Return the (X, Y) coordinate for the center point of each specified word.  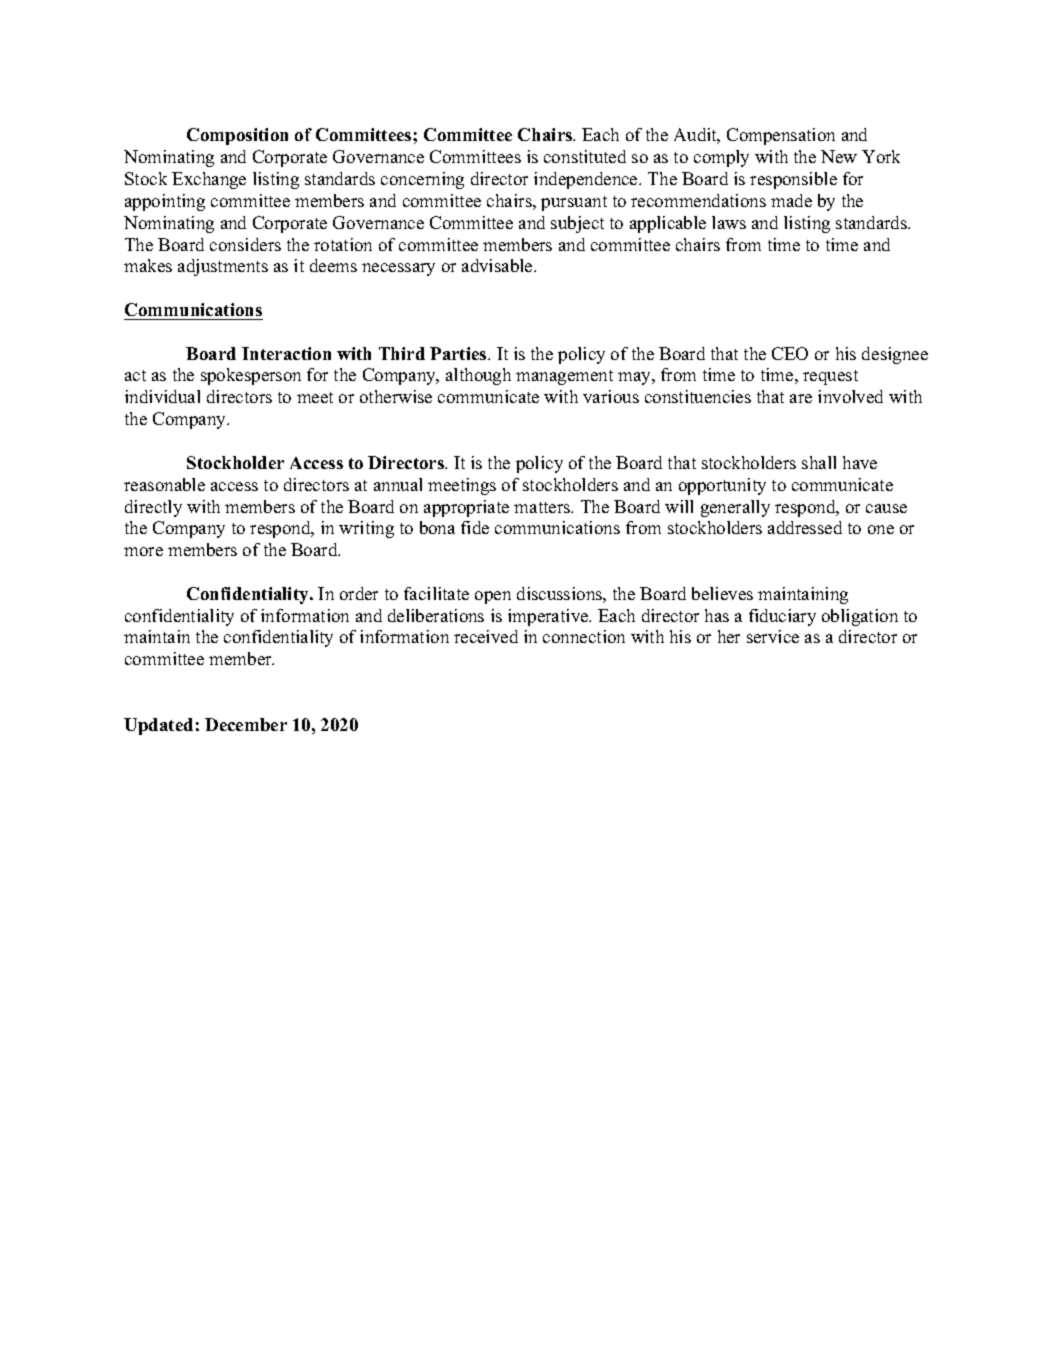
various (611, 396)
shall (819, 462)
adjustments (223, 267)
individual (162, 396)
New (839, 156)
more (143, 551)
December (246, 724)
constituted (585, 156)
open (493, 597)
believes (722, 593)
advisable (498, 265)
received (486, 636)
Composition (237, 136)
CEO (790, 353)
